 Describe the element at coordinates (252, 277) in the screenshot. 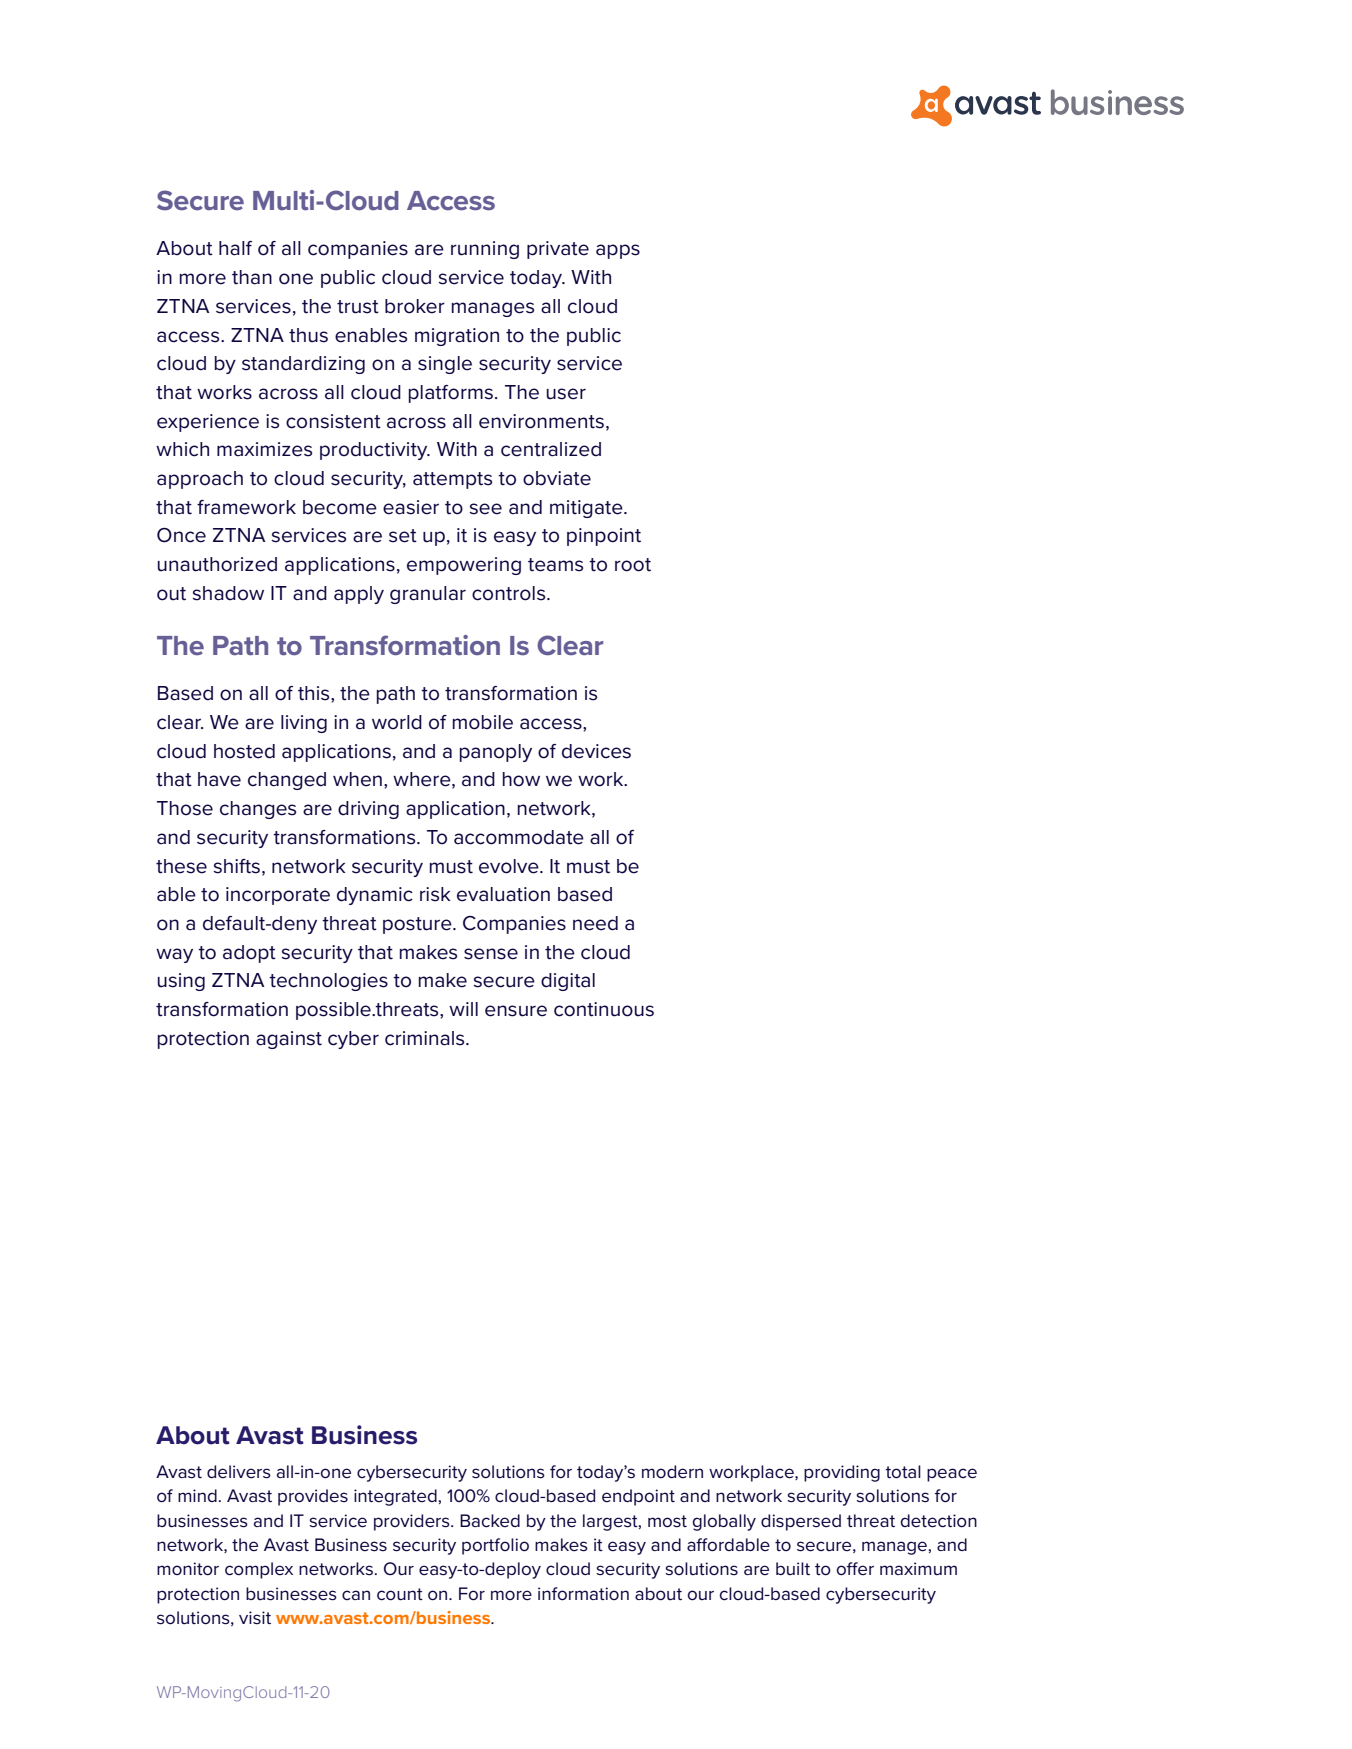

I see `than` at that location.
